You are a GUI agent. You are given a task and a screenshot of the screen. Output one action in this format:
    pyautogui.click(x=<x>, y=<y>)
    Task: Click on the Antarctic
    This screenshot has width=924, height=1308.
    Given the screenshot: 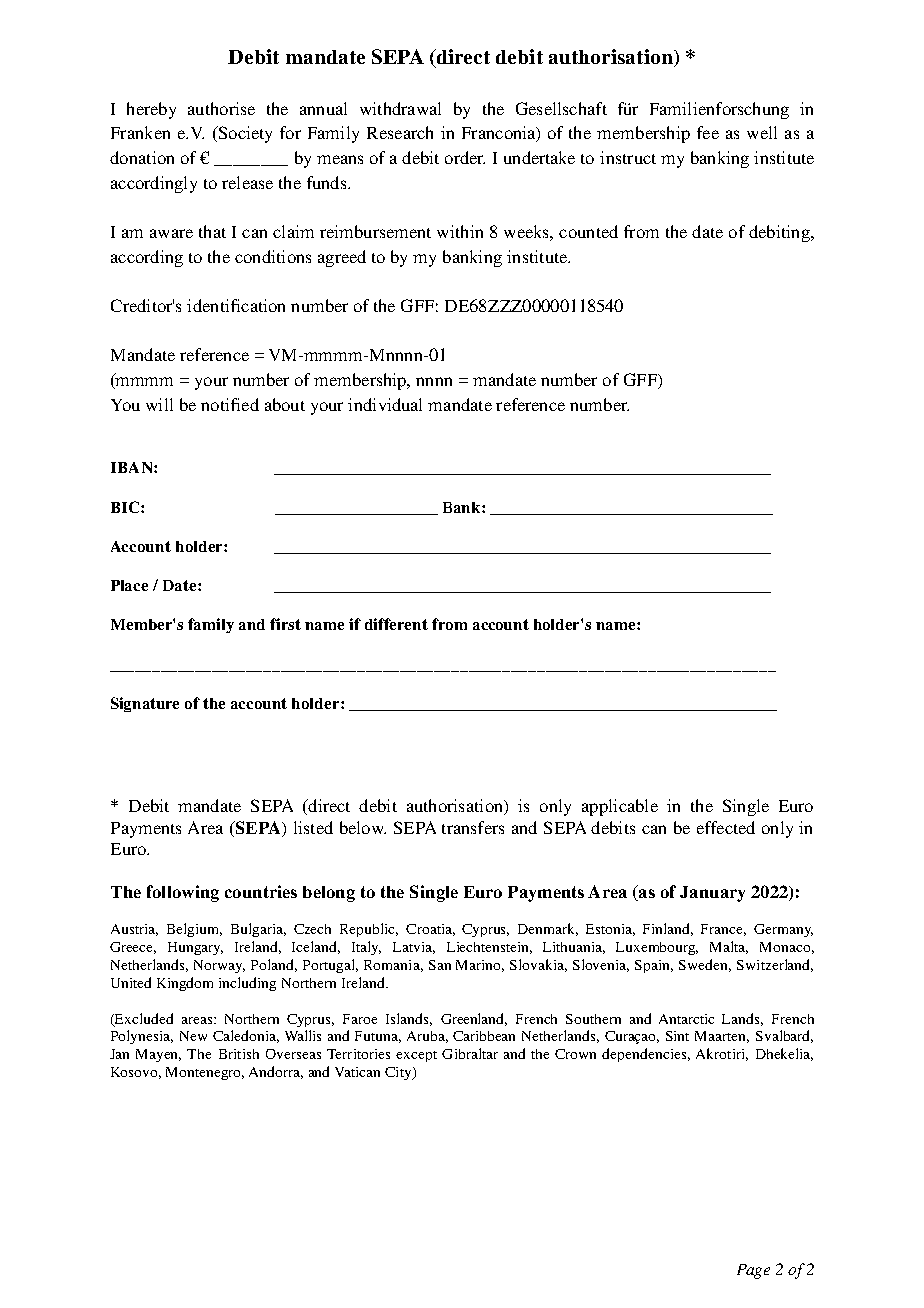 What is the action you would take?
    pyautogui.click(x=686, y=1019)
